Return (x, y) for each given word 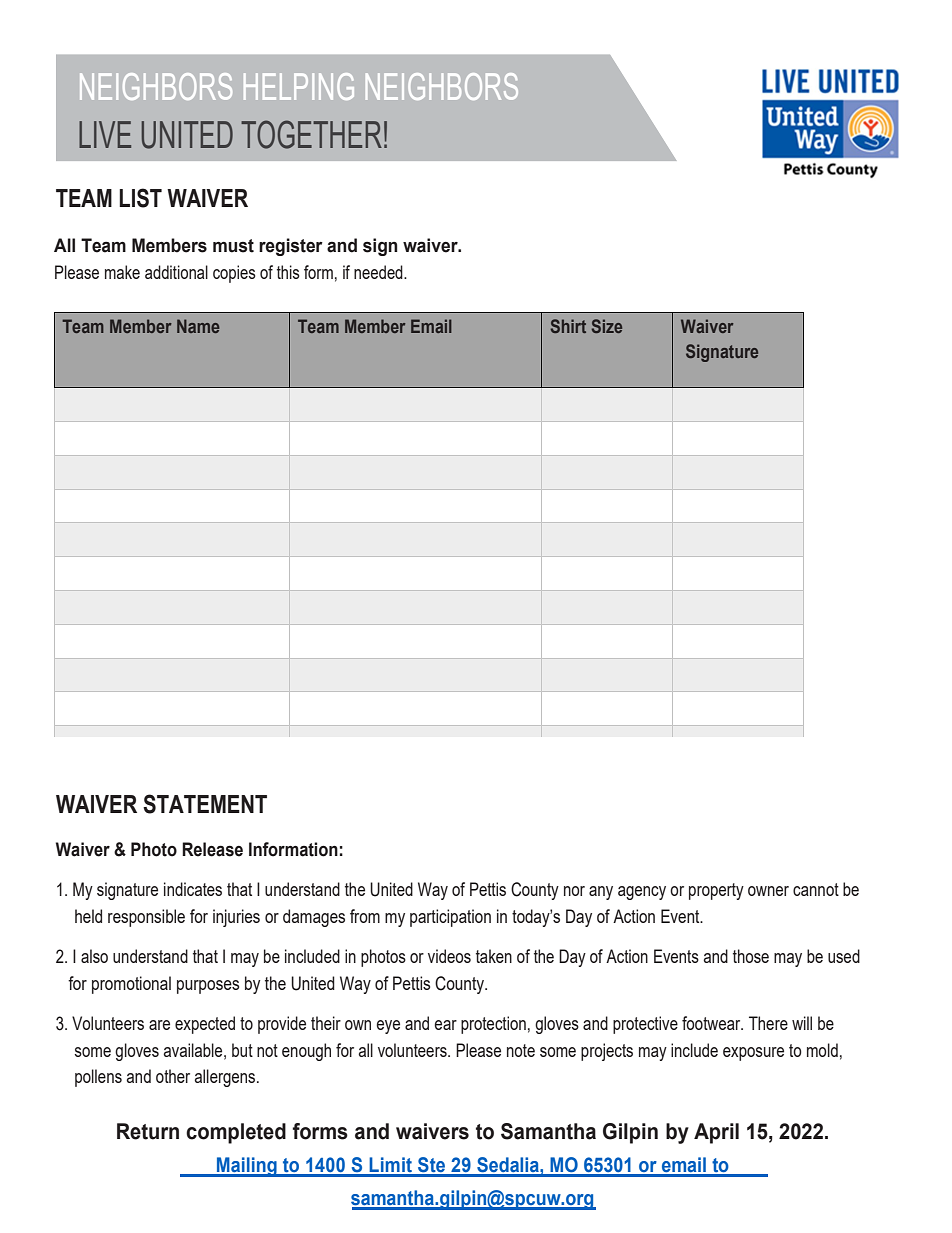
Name (198, 326)
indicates (193, 889)
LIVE (105, 134)
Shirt (568, 326)
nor (574, 891)
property (716, 891)
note (521, 1050)
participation (450, 918)
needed (379, 272)
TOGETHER (311, 134)
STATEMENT (205, 804)
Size (607, 326)
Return (148, 1131)
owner (768, 891)
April (716, 1133)
